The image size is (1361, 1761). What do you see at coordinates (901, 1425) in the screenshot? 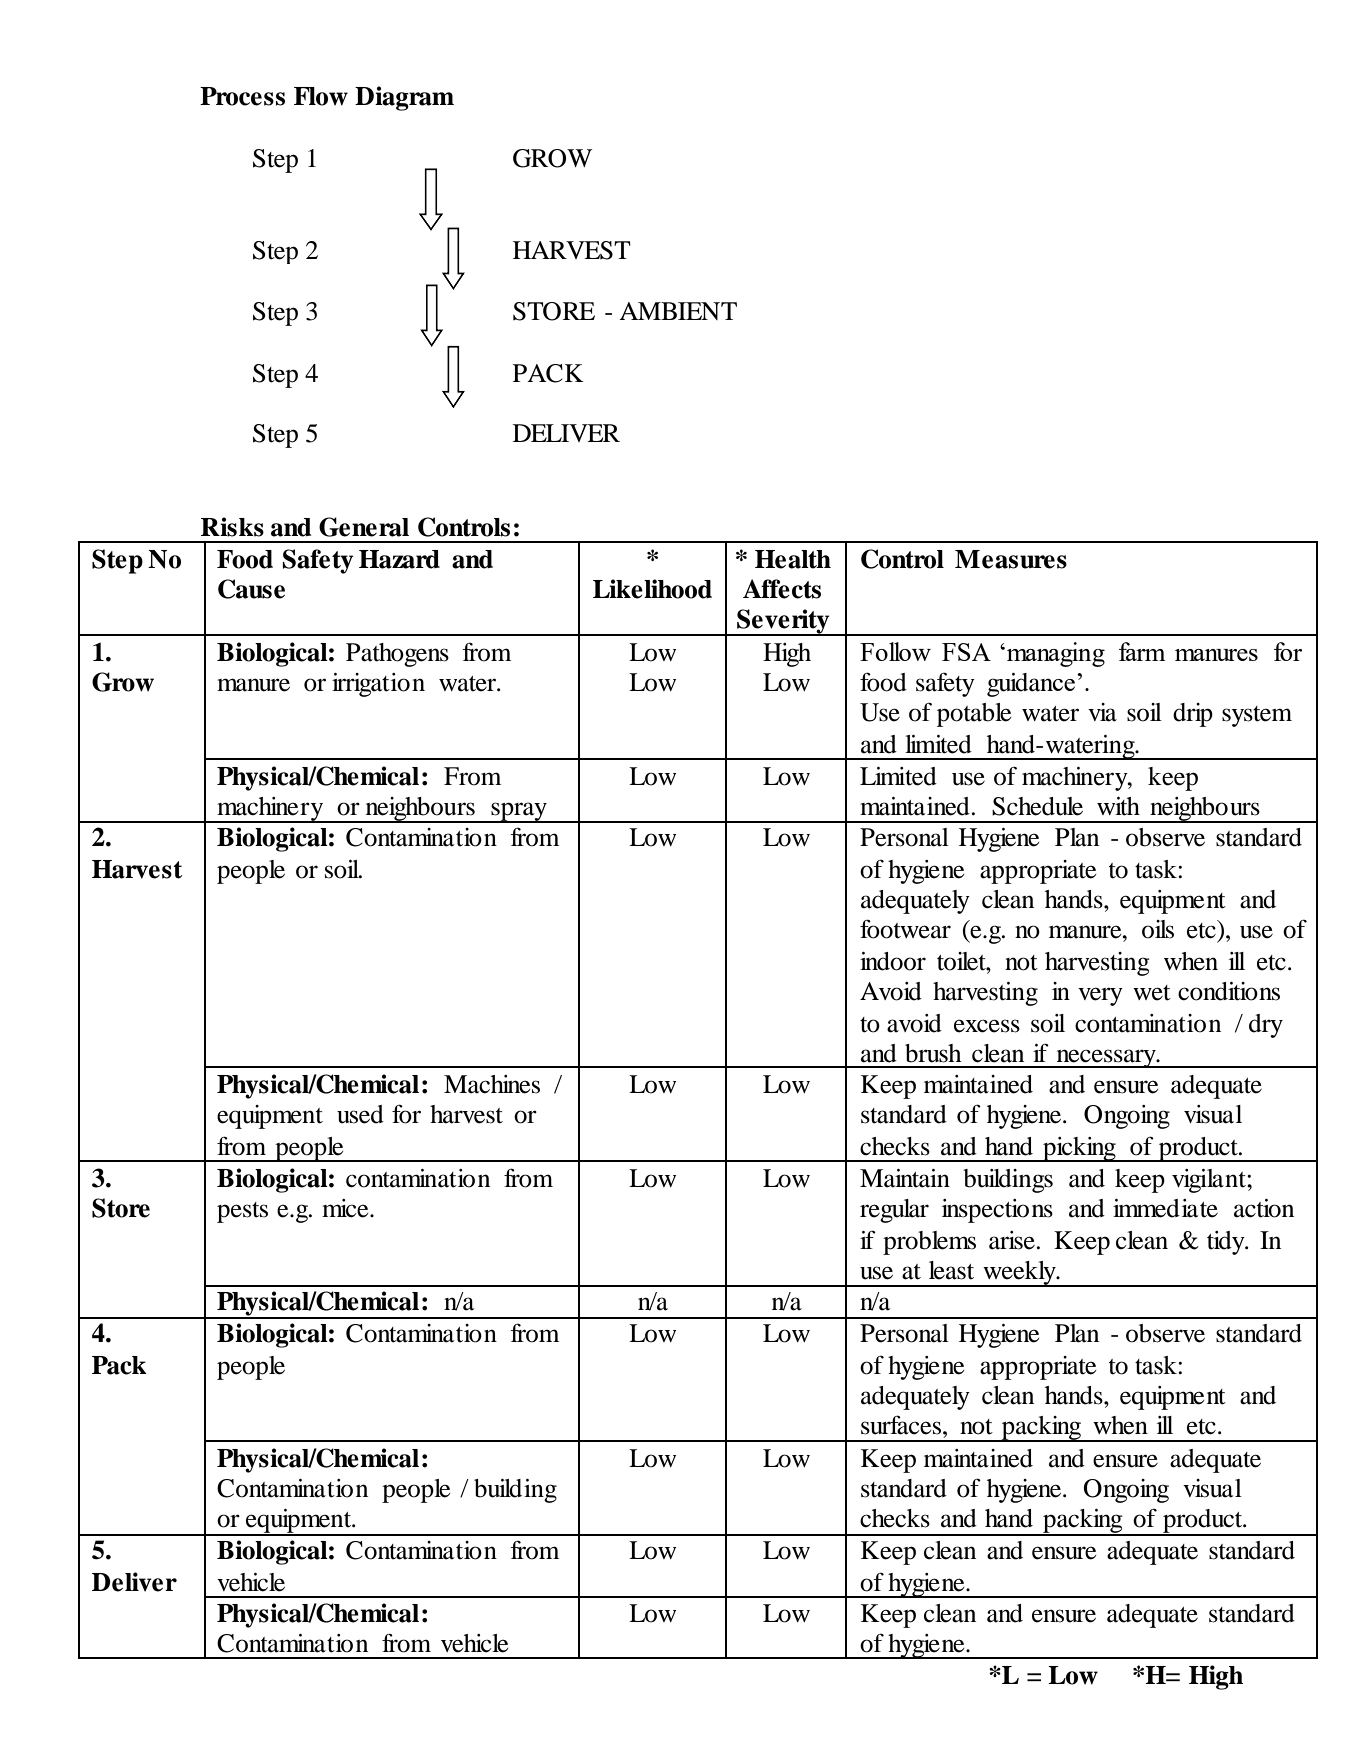
I see `surfaces` at bounding box center [901, 1425].
